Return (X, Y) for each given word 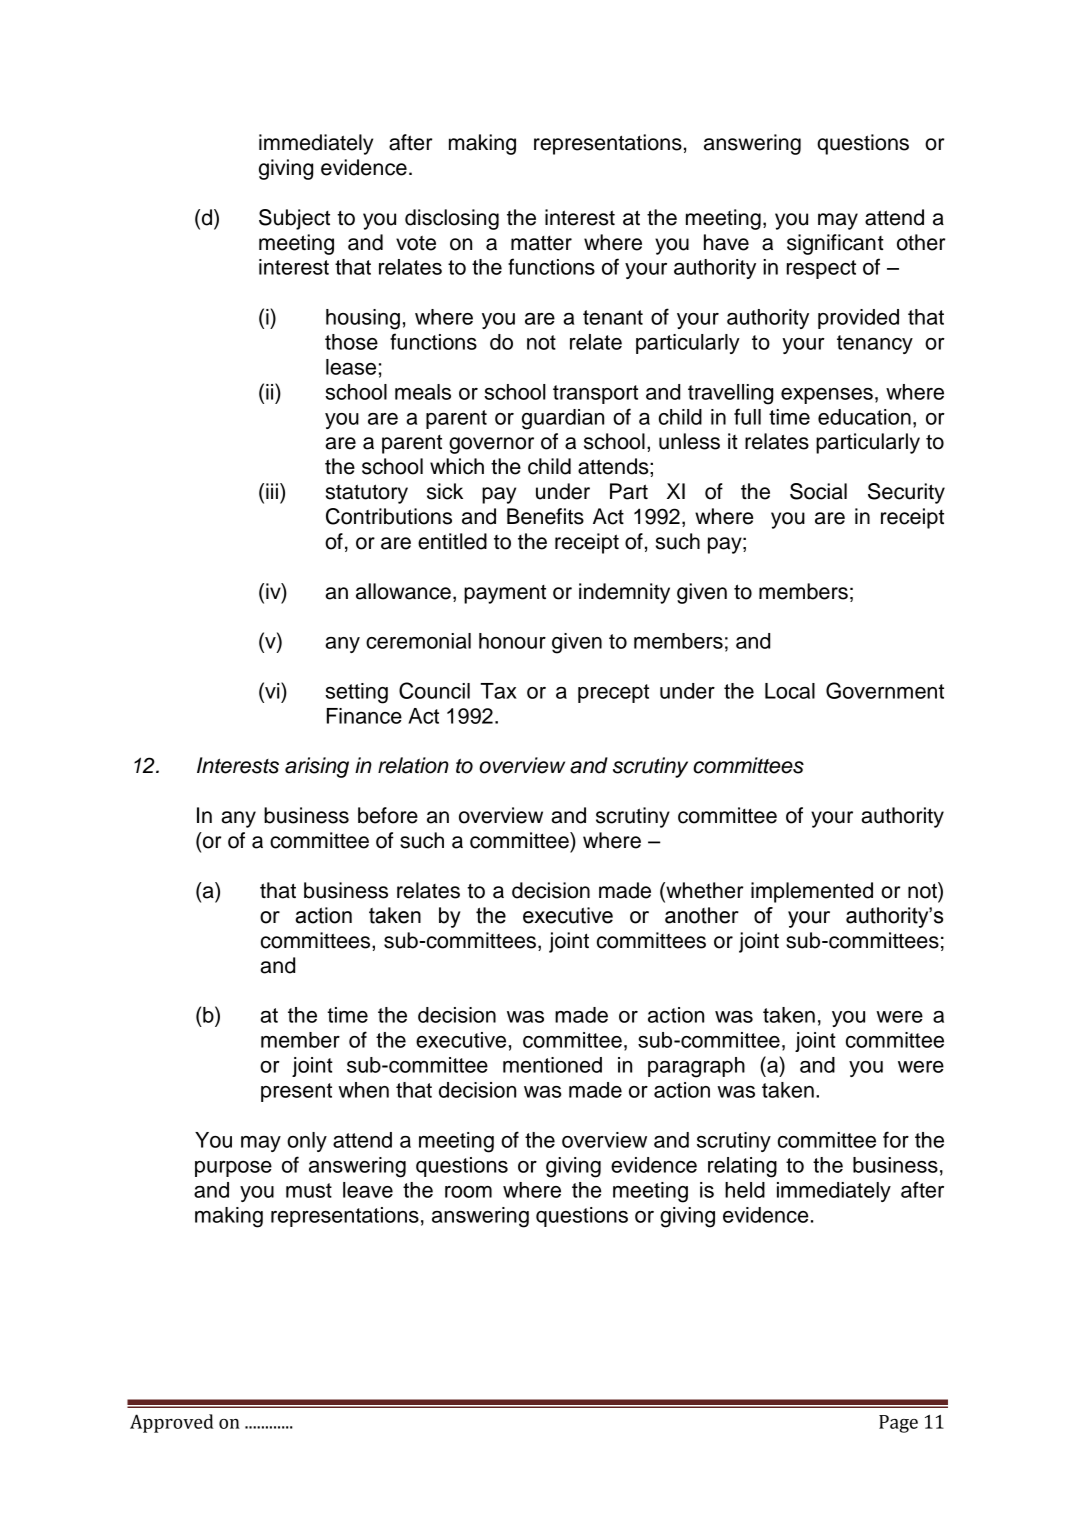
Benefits (545, 516)
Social (818, 491)
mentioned (552, 1065)
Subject (294, 219)
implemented (812, 892)
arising (317, 767)
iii (272, 491)
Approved (172, 1423)
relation (413, 765)
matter (541, 243)
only (307, 1142)
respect (821, 269)
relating (742, 1167)
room (468, 1192)
